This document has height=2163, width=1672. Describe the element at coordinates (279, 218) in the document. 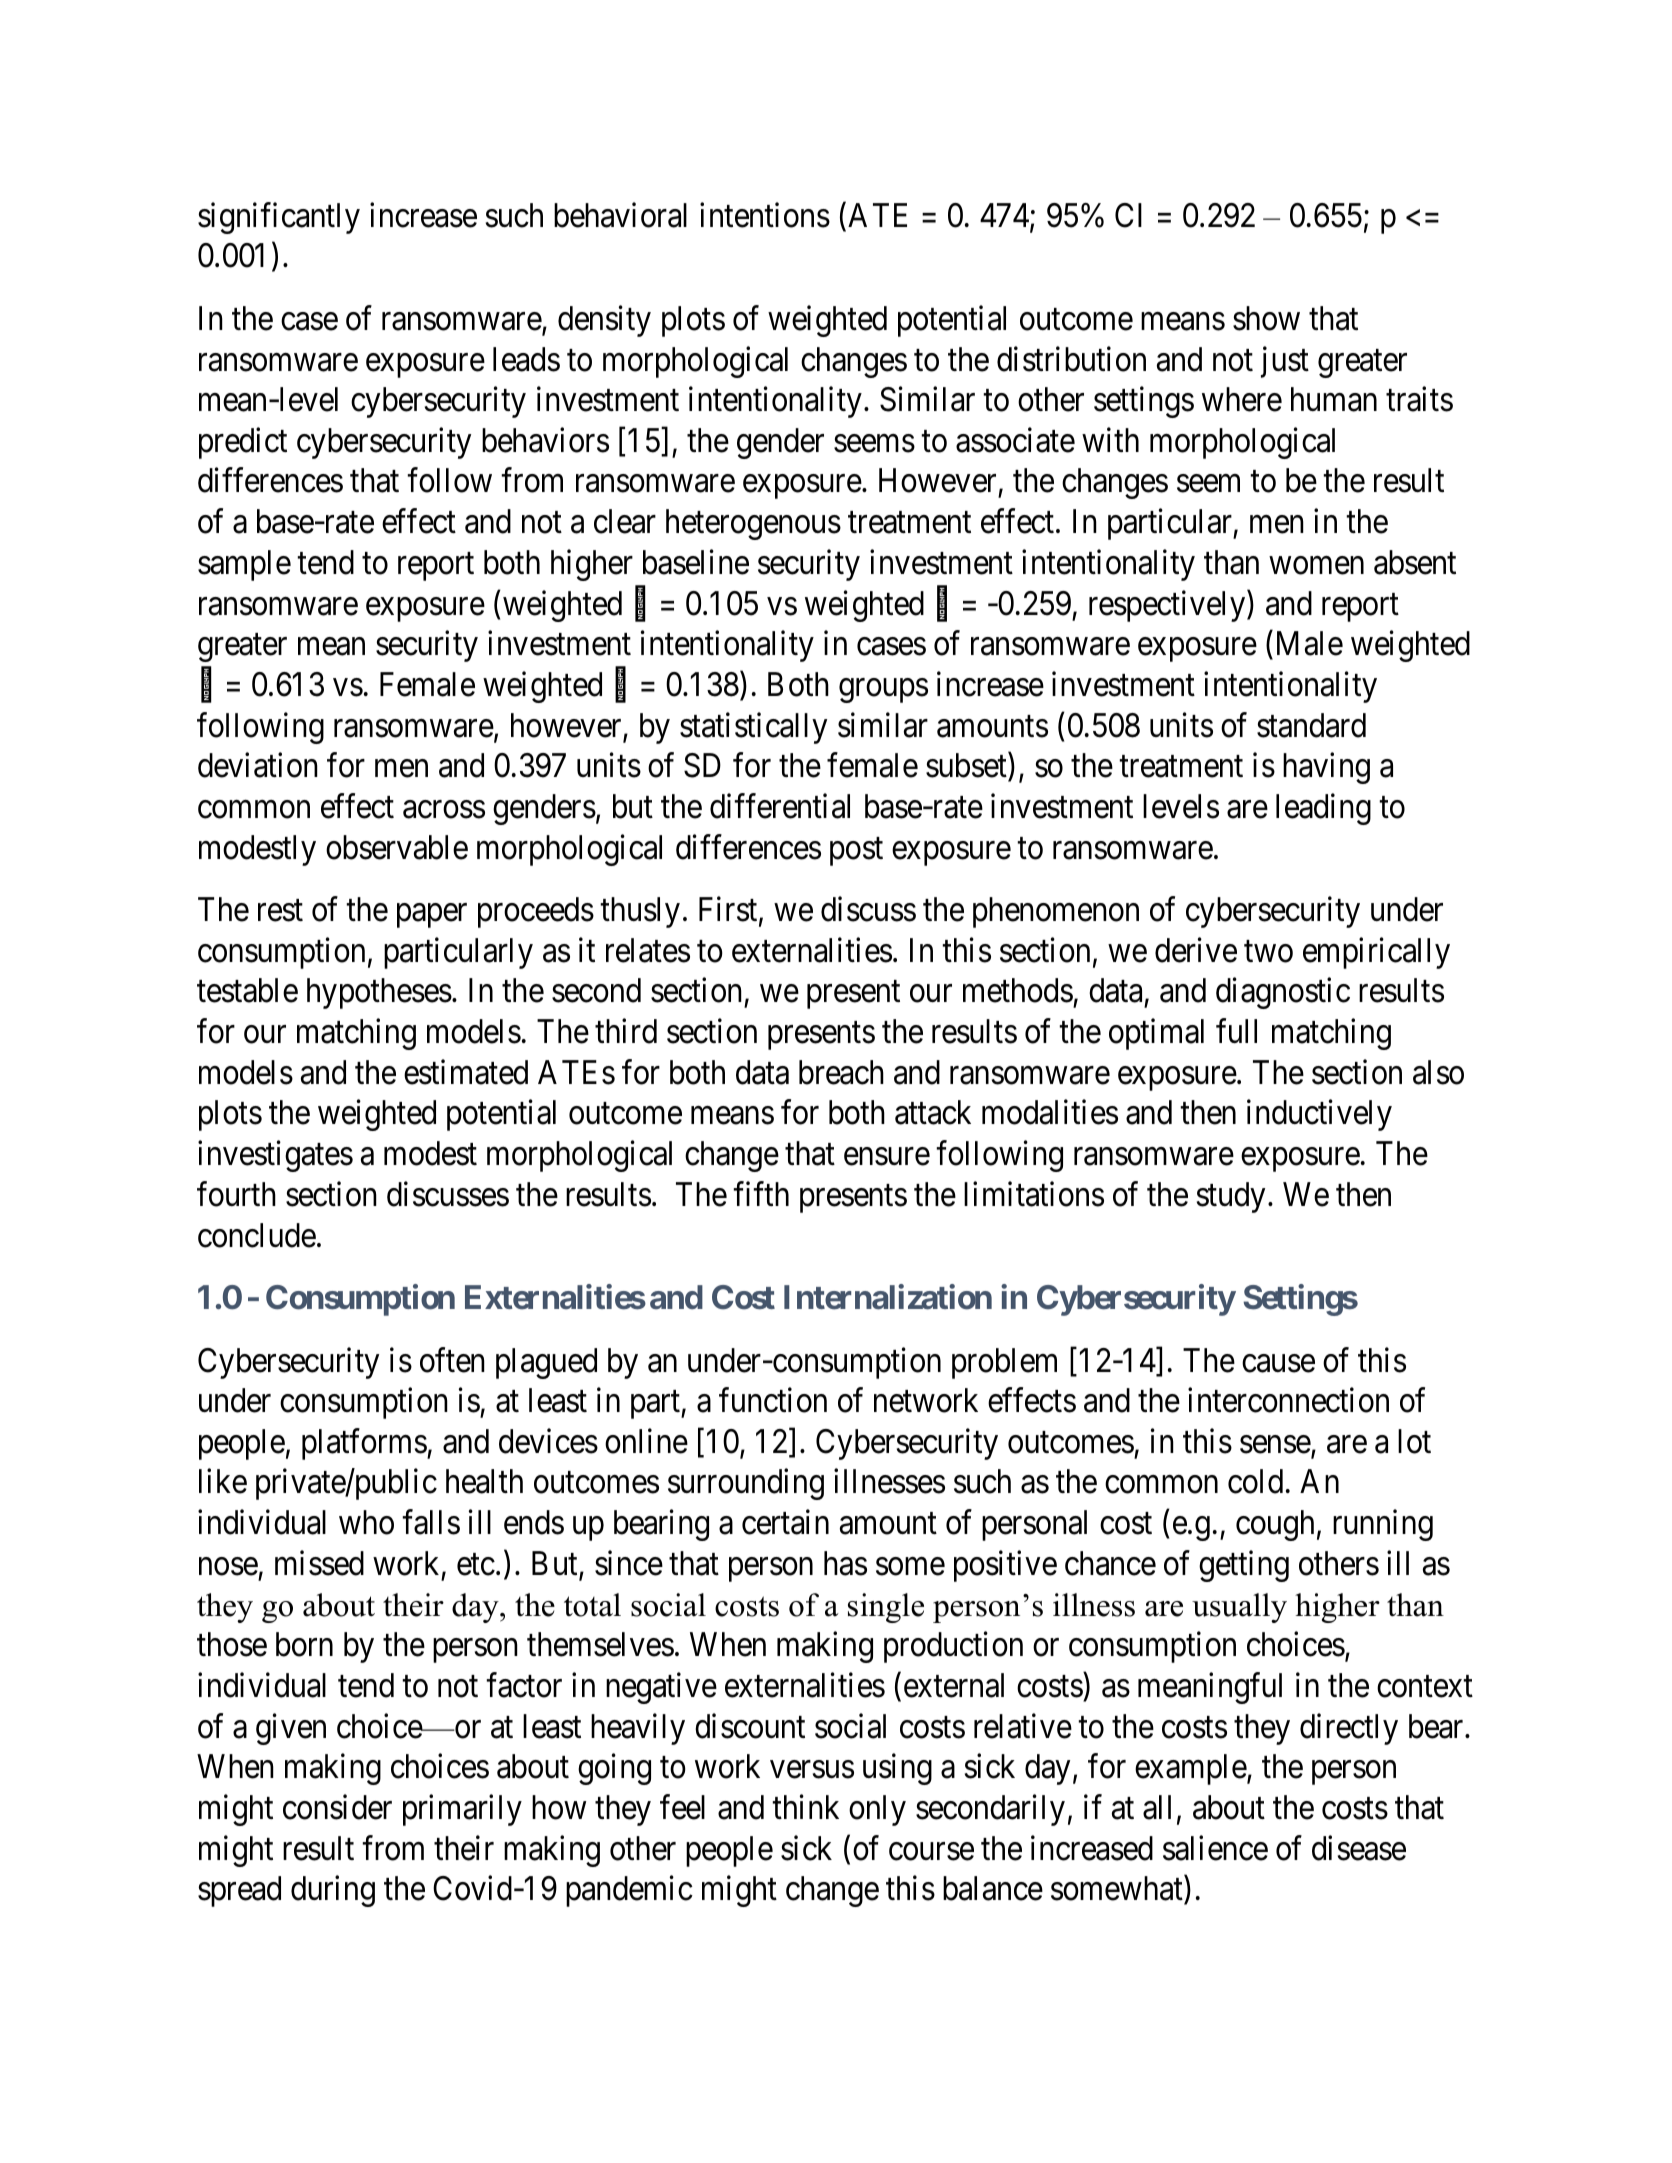

I see `significantly` at that location.
